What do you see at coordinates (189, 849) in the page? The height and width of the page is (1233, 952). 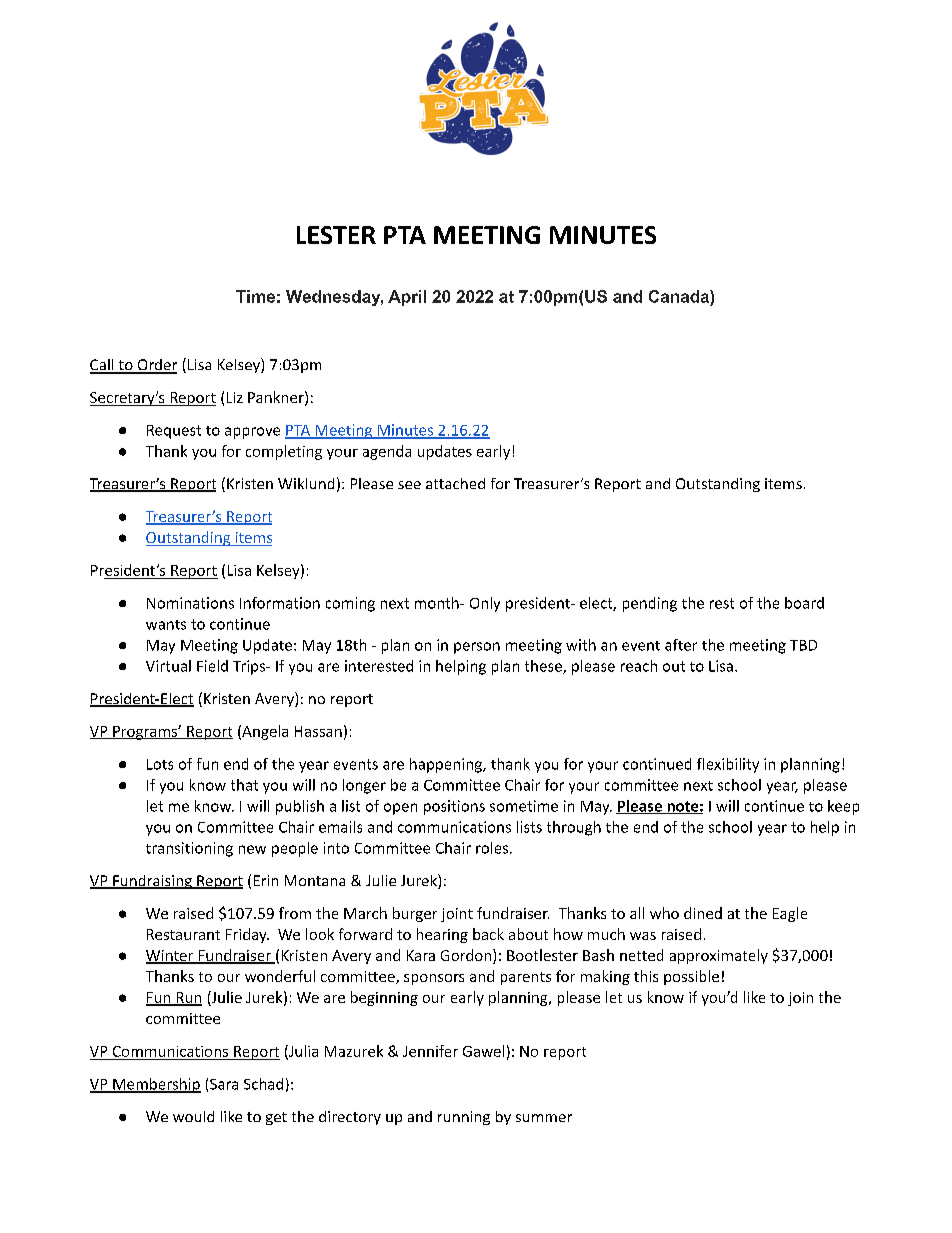 I see `transitioning` at bounding box center [189, 849].
